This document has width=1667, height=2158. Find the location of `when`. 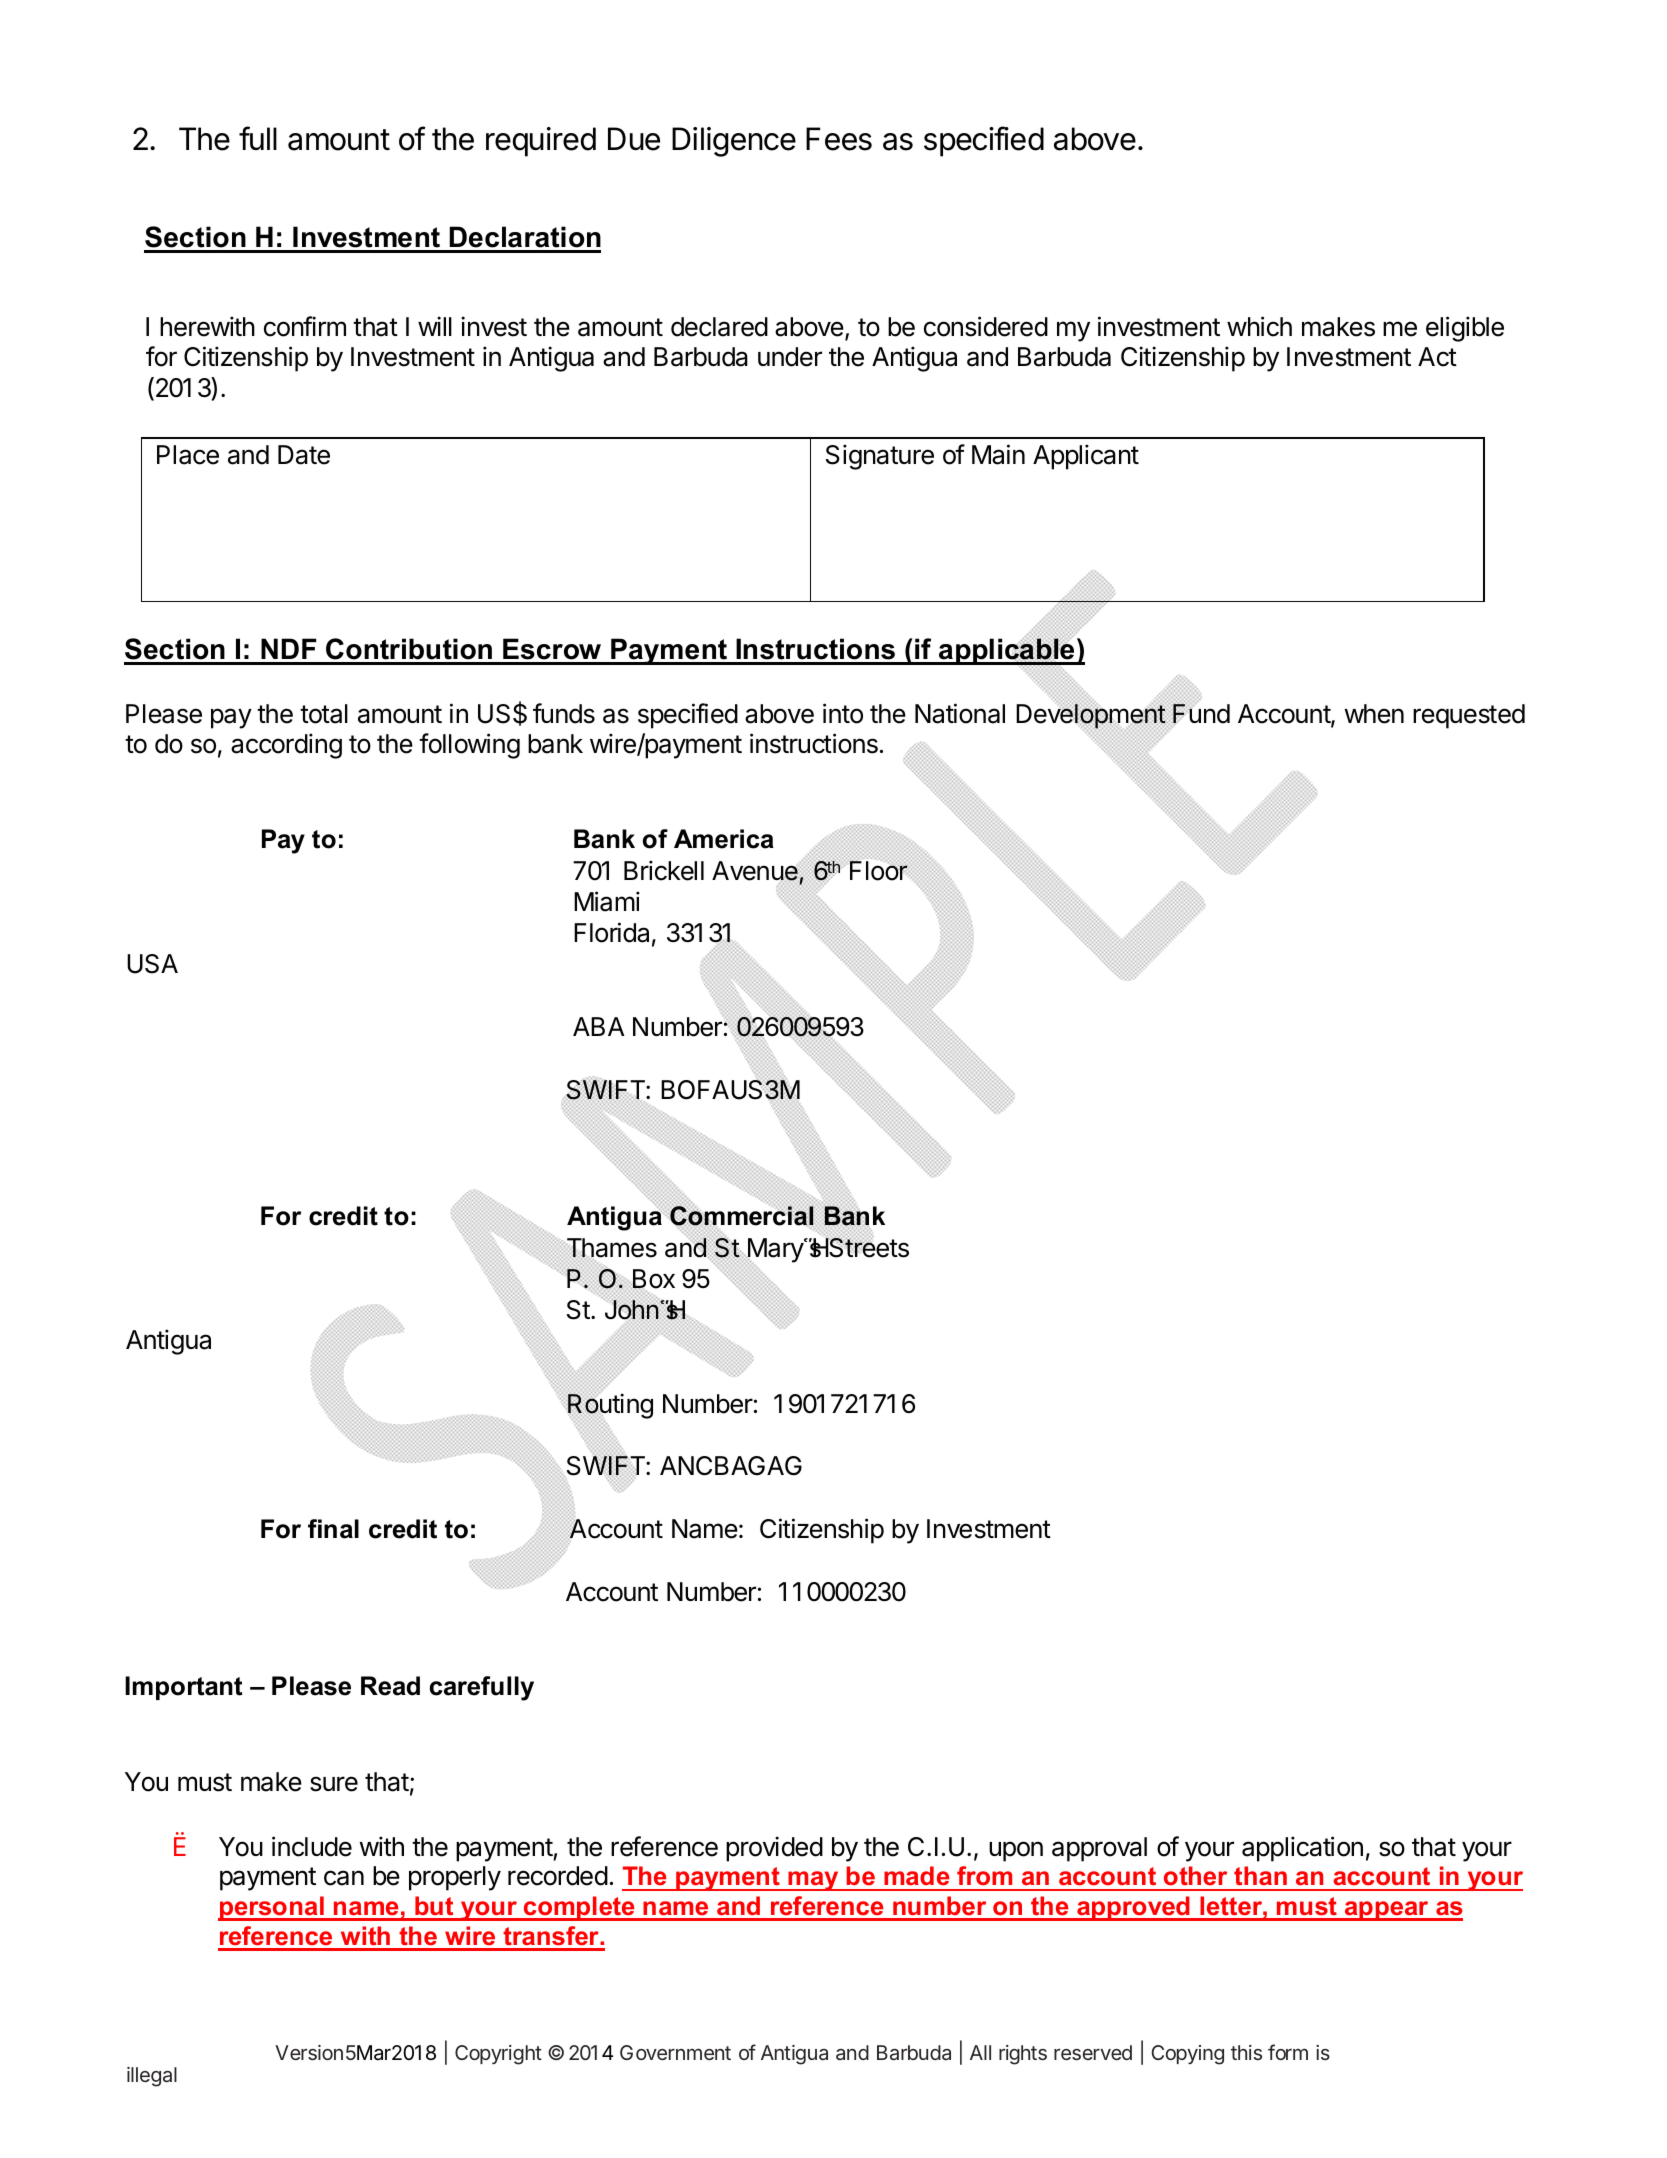

when is located at coordinates (1374, 714).
